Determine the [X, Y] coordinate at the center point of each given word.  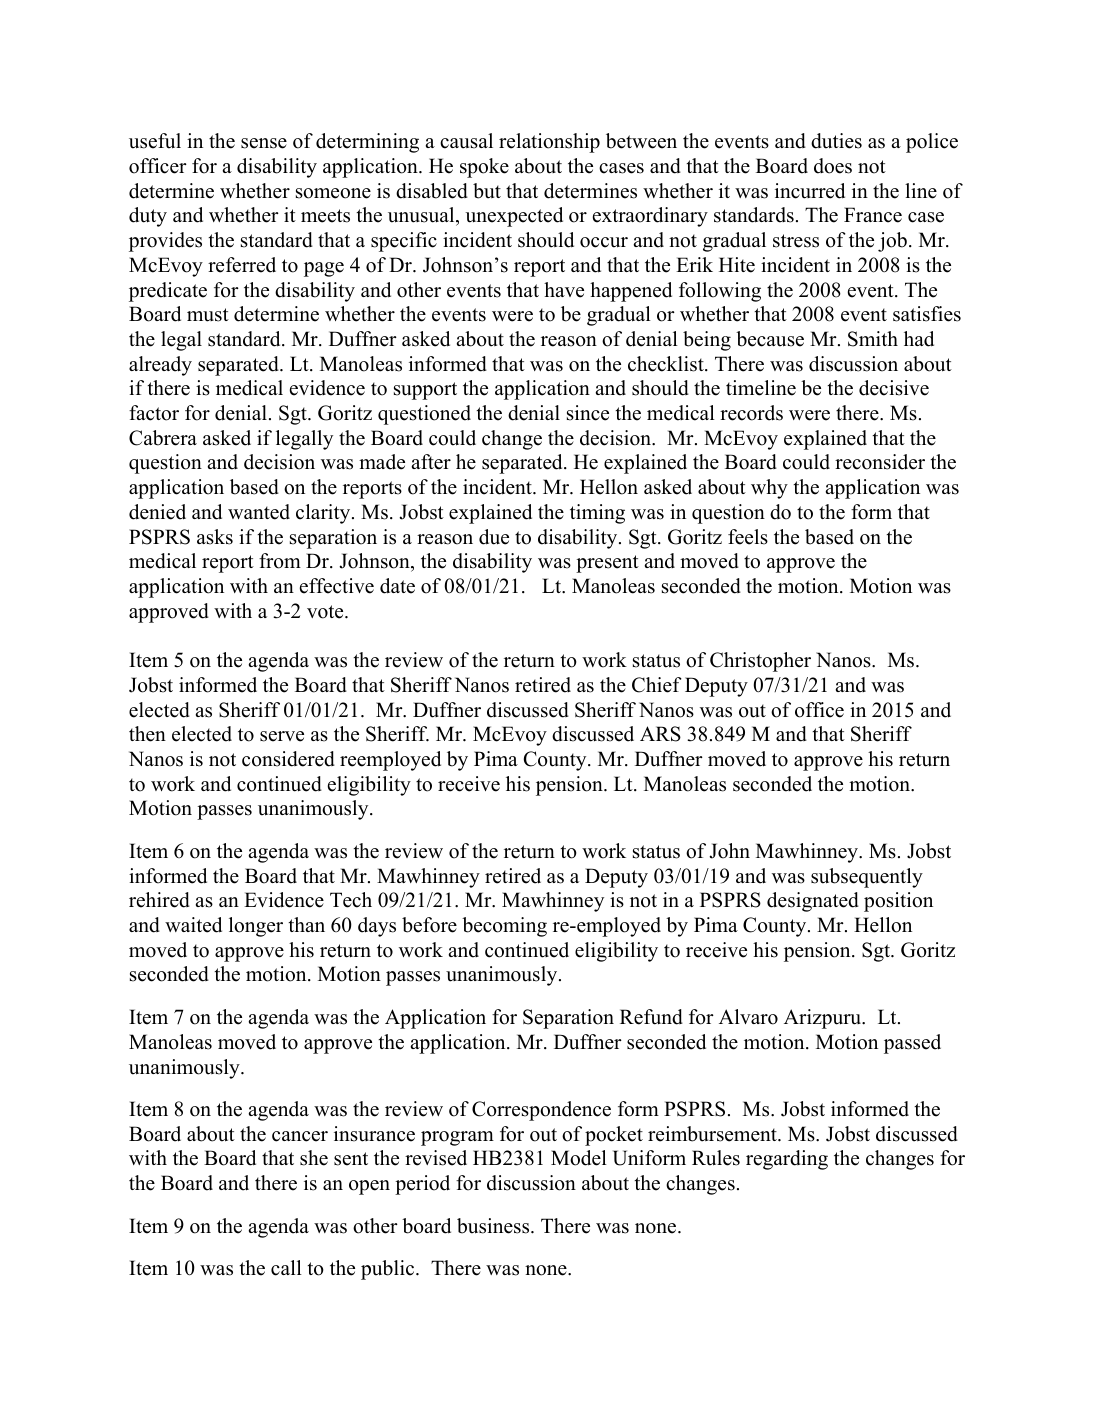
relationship [549, 143]
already [160, 366]
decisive [894, 388]
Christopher [760, 662]
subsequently [867, 878]
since [588, 413]
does [833, 166]
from [280, 561]
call [286, 1268]
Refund [651, 1017]
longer [256, 927]
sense [264, 143]
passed [912, 1044]
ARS [660, 734]
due [494, 537]
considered [288, 759]
